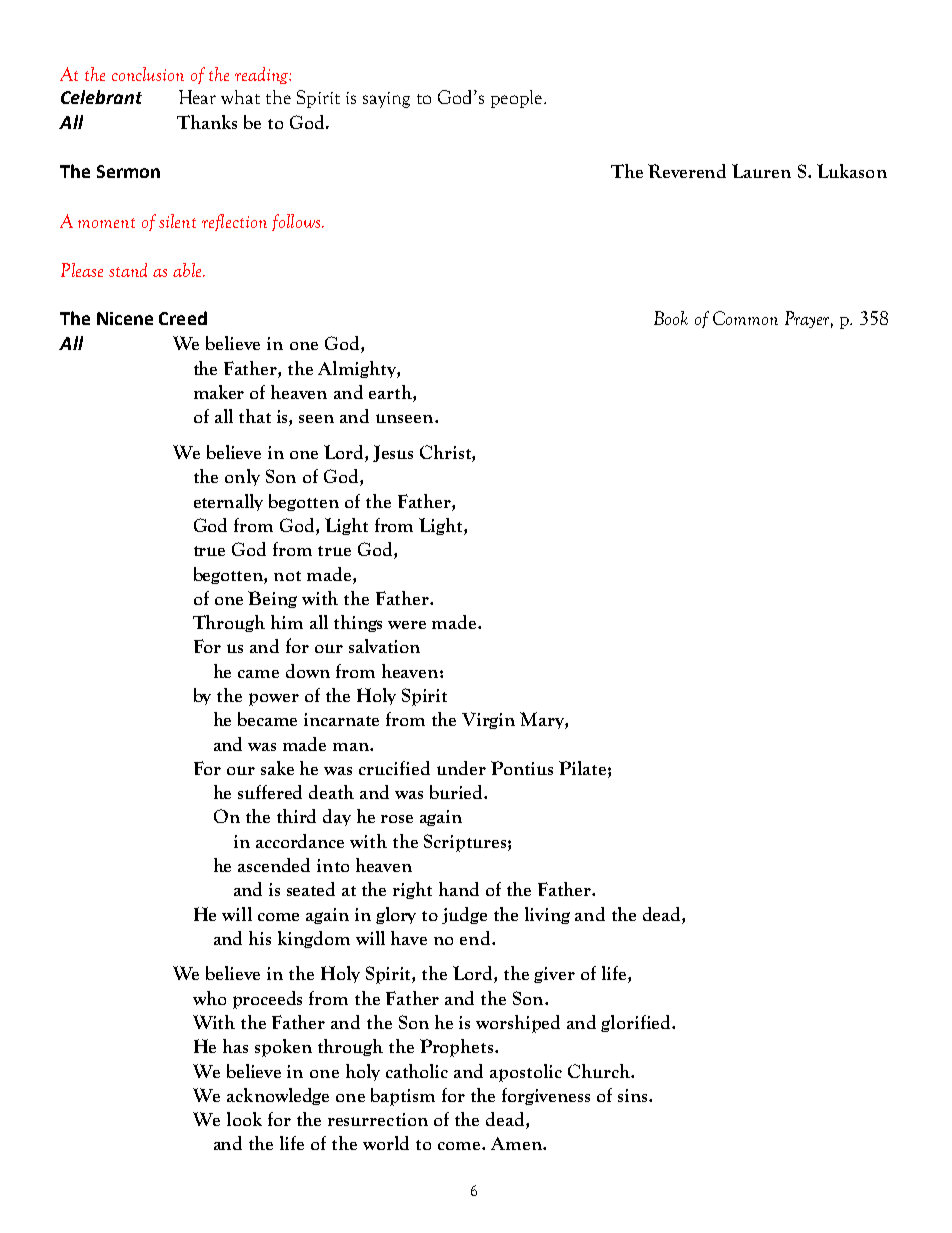 This screenshot has height=1233, width=952. What do you see at coordinates (244, 1119) in the screenshot?
I see `look` at bounding box center [244, 1119].
